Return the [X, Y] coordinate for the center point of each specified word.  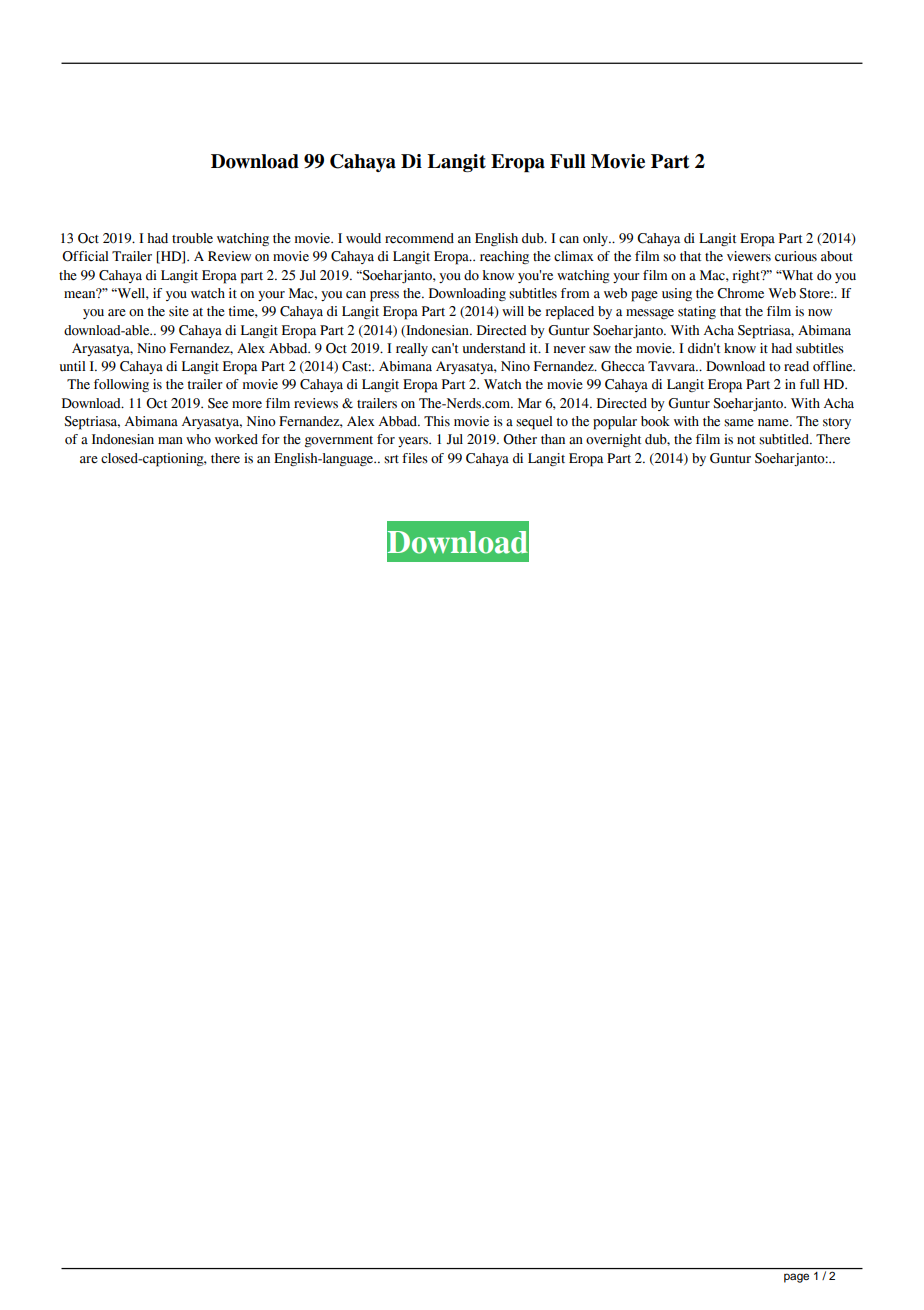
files [415, 458]
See [218, 403]
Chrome [740, 293]
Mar [530, 403]
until [73, 366]
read [796, 366]
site [179, 311]
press [384, 296]
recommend [419, 238]
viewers [749, 256]
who [198, 439]
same [739, 423]
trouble [192, 238]
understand [494, 348]
